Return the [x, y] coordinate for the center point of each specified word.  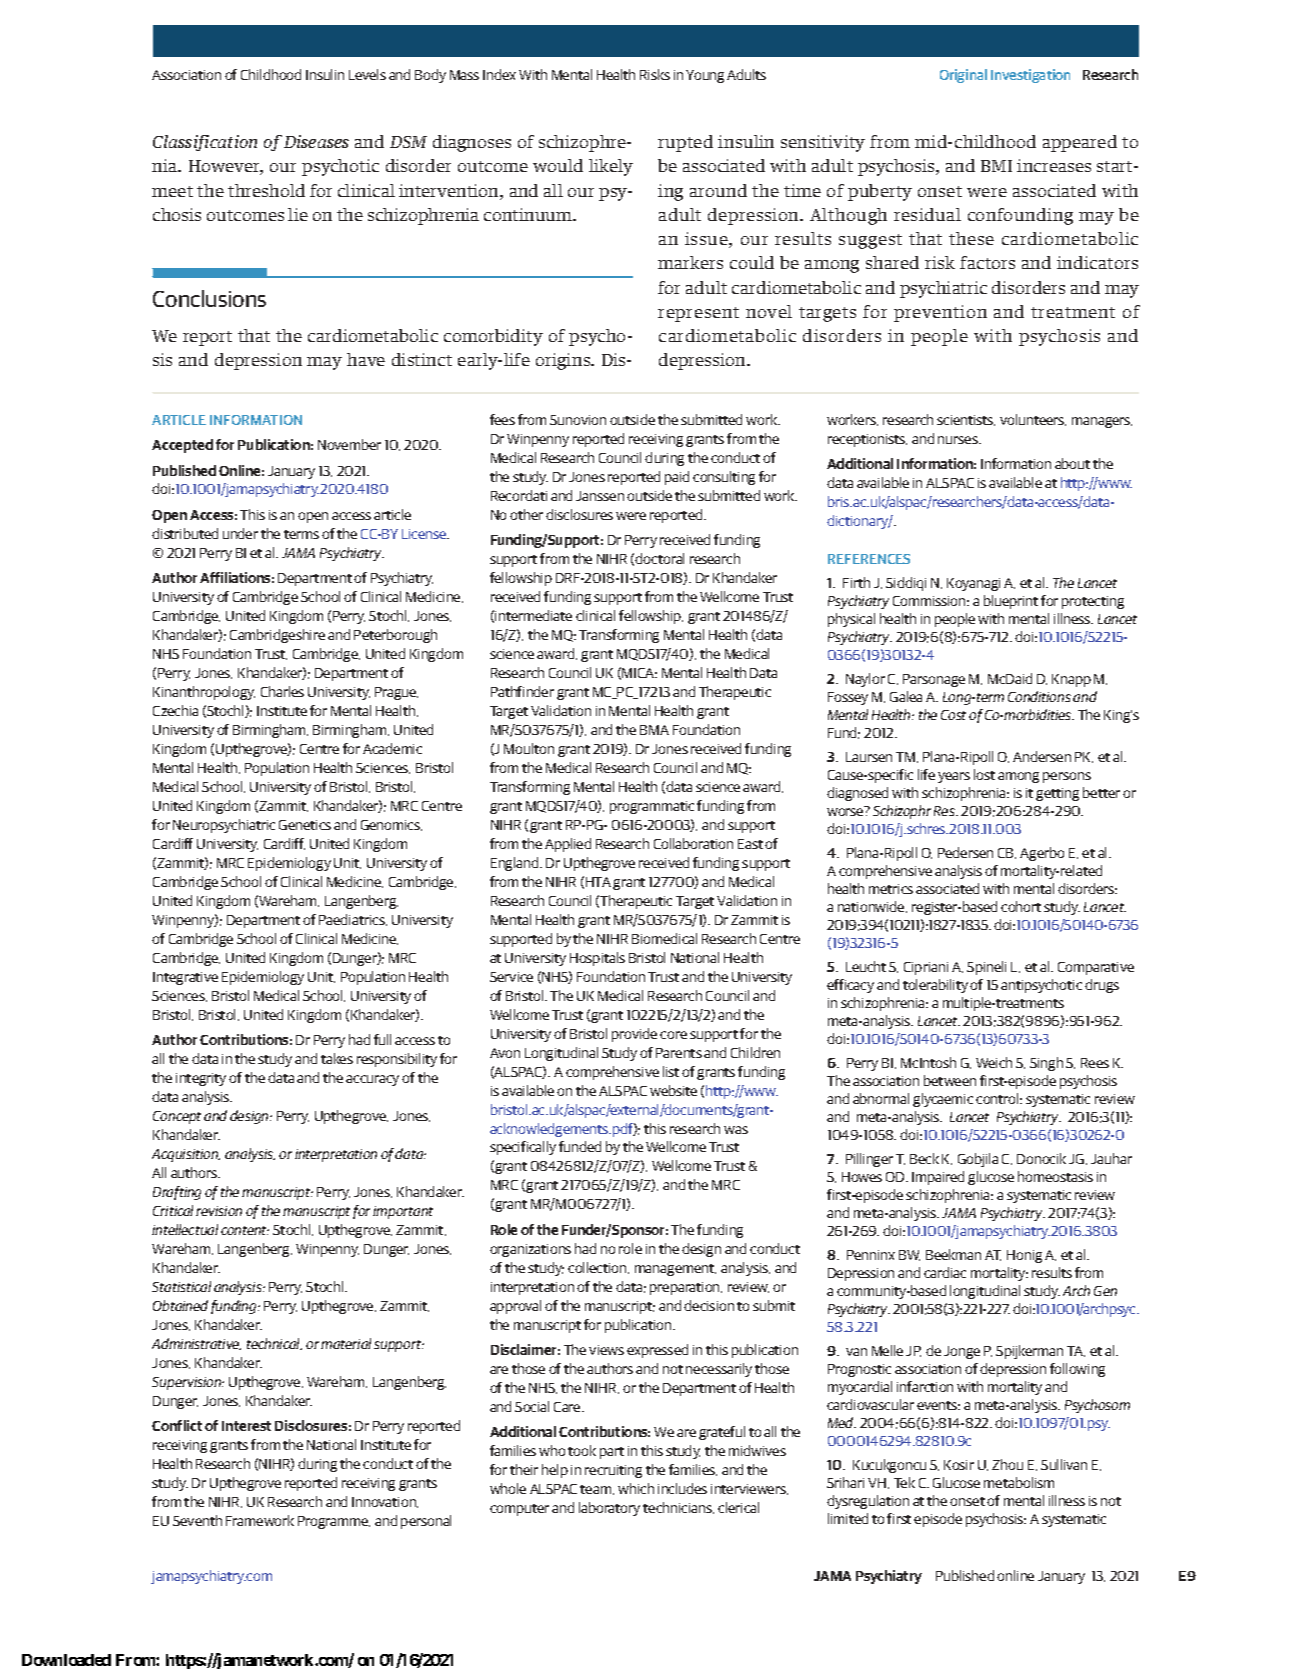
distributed [185, 533]
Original [963, 76]
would [558, 165]
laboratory [609, 1509]
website [673, 1090]
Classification [205, 143]
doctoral [659, 558]
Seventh [197, 1520]
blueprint [1011, 602]
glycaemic [943, 1100]
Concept [177, 1117]
